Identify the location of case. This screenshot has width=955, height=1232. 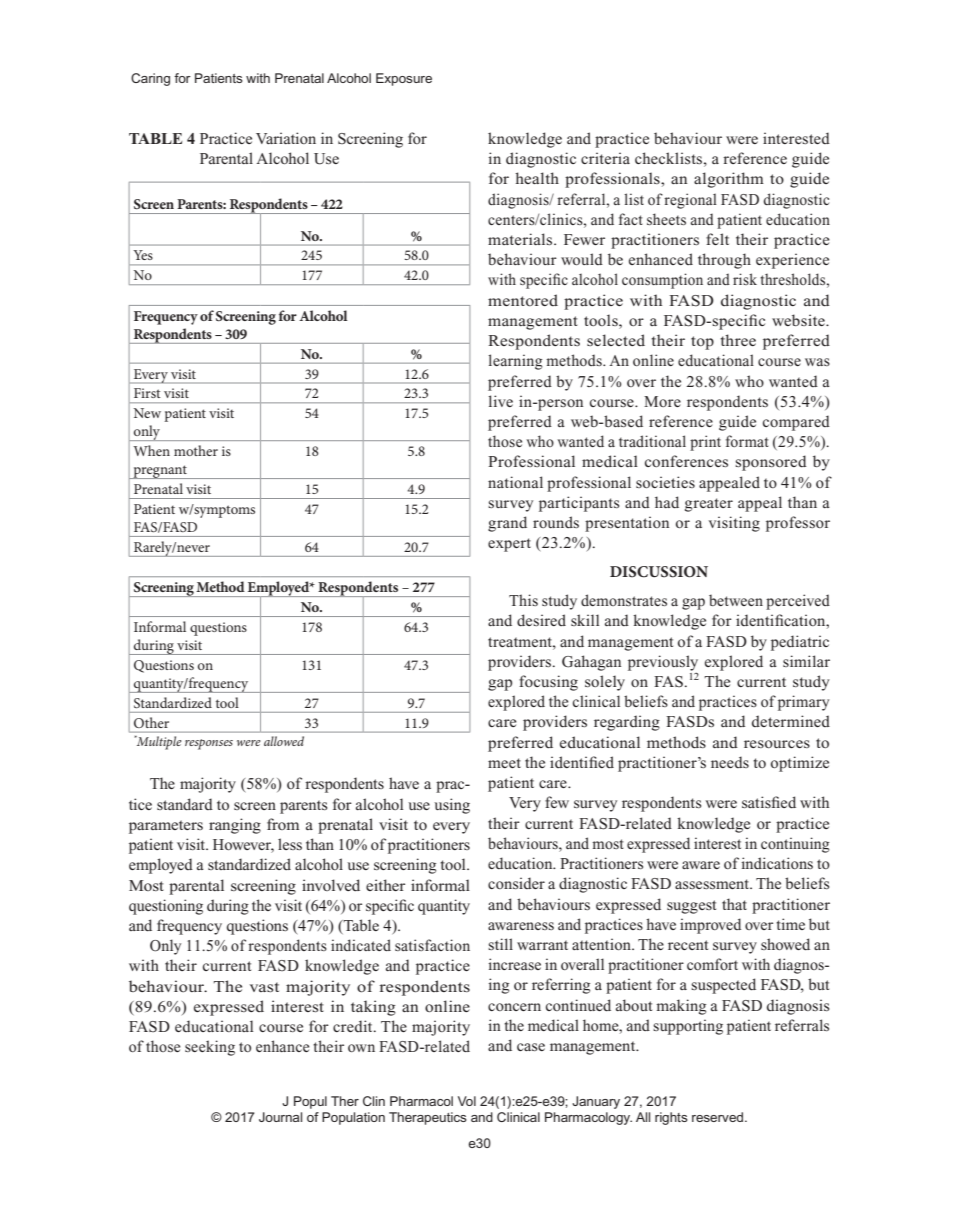
(531, 1047).
